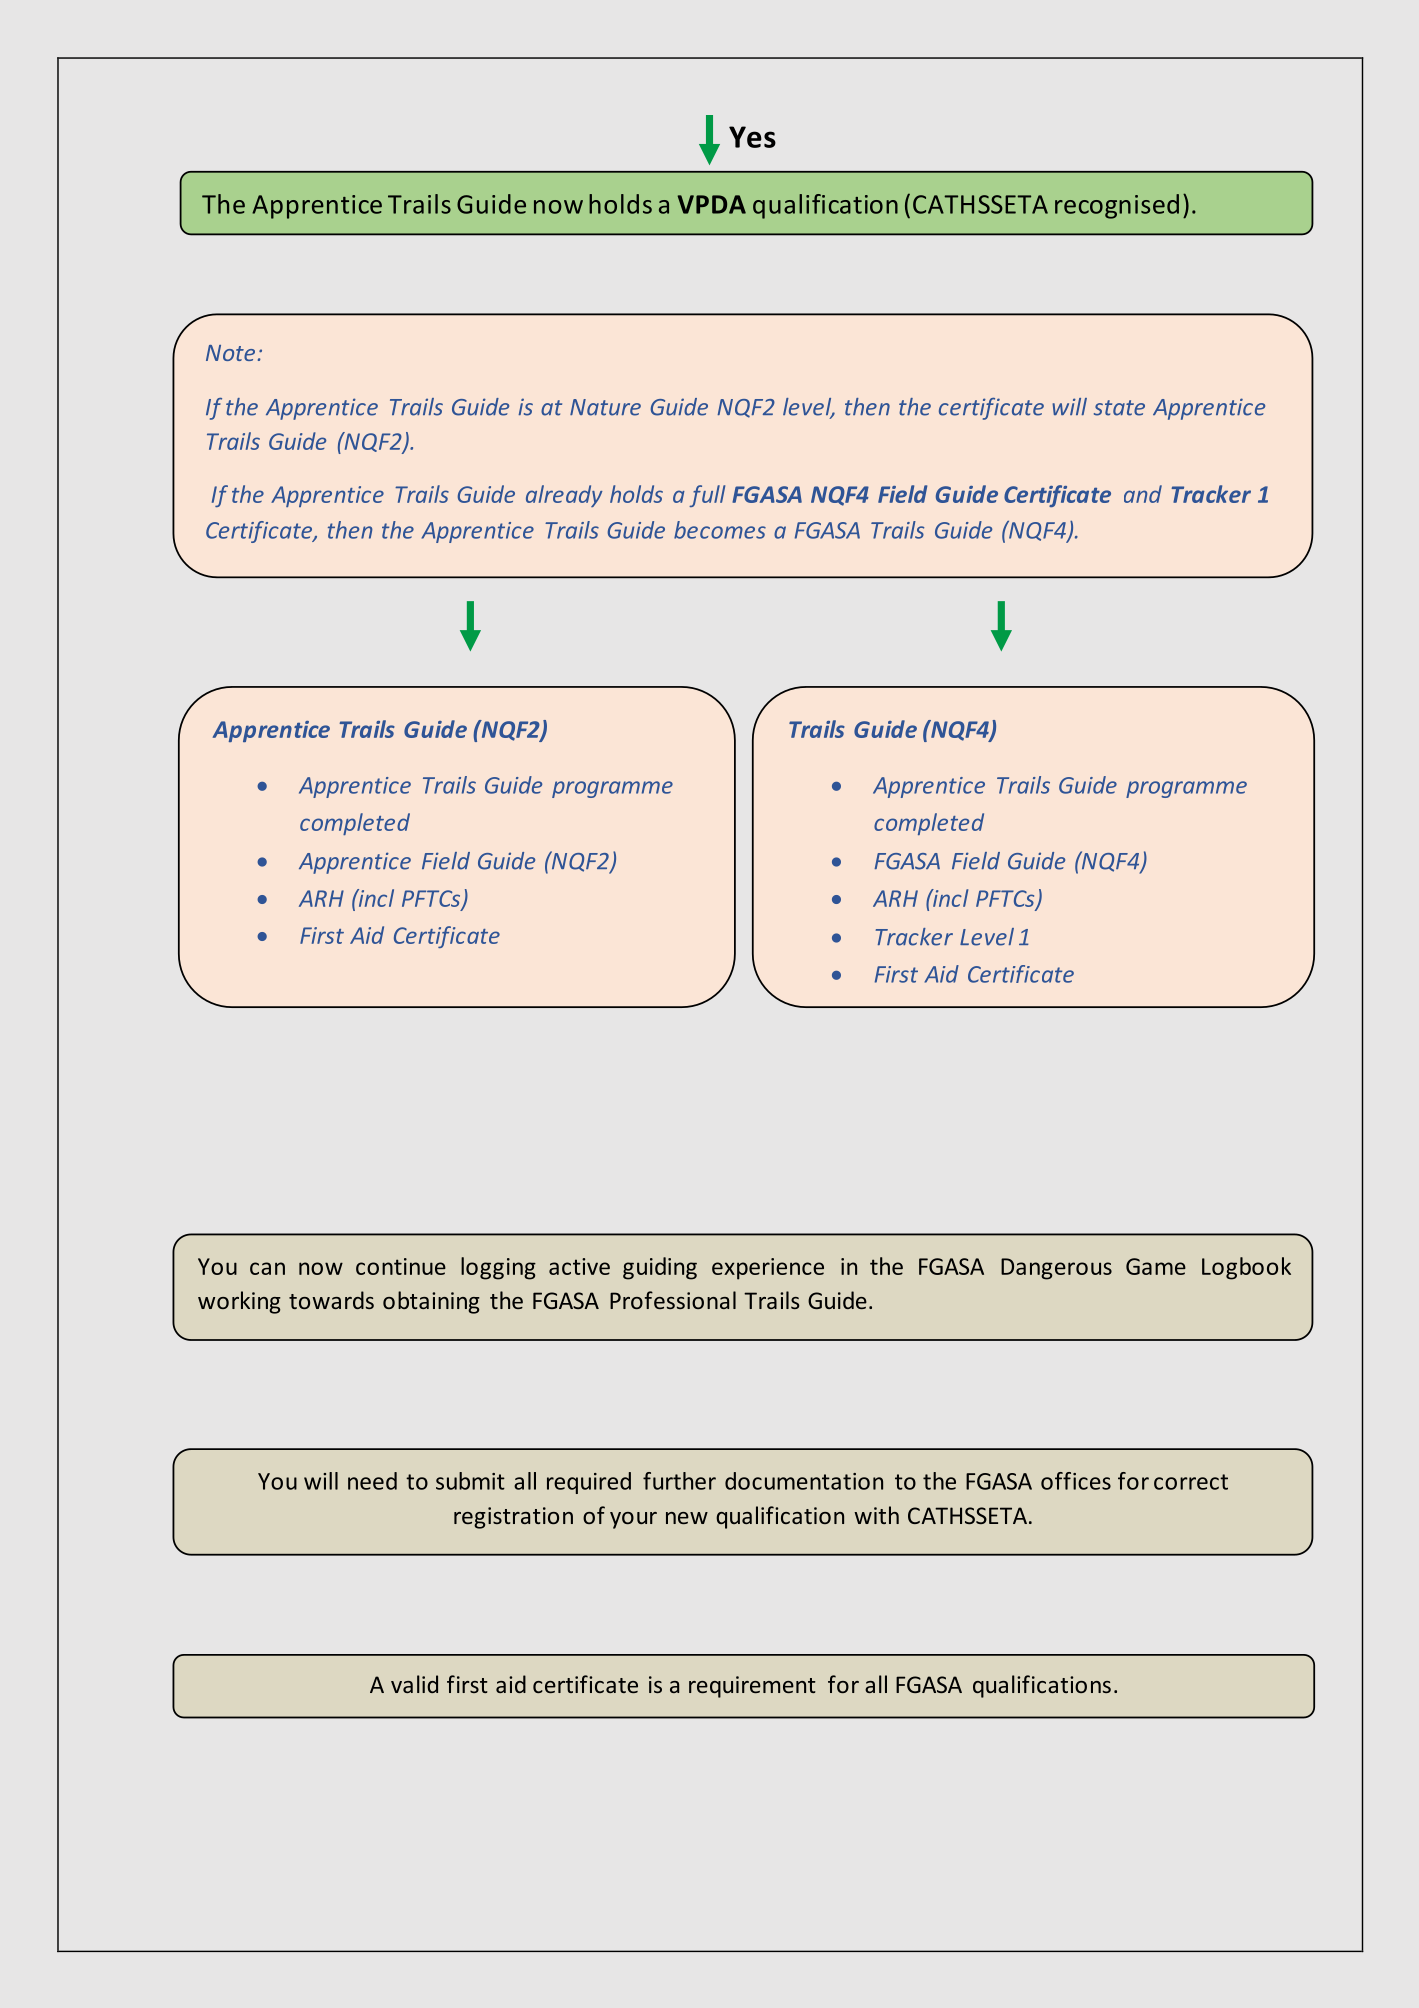  I want to click on can, so click(267, 1268).
